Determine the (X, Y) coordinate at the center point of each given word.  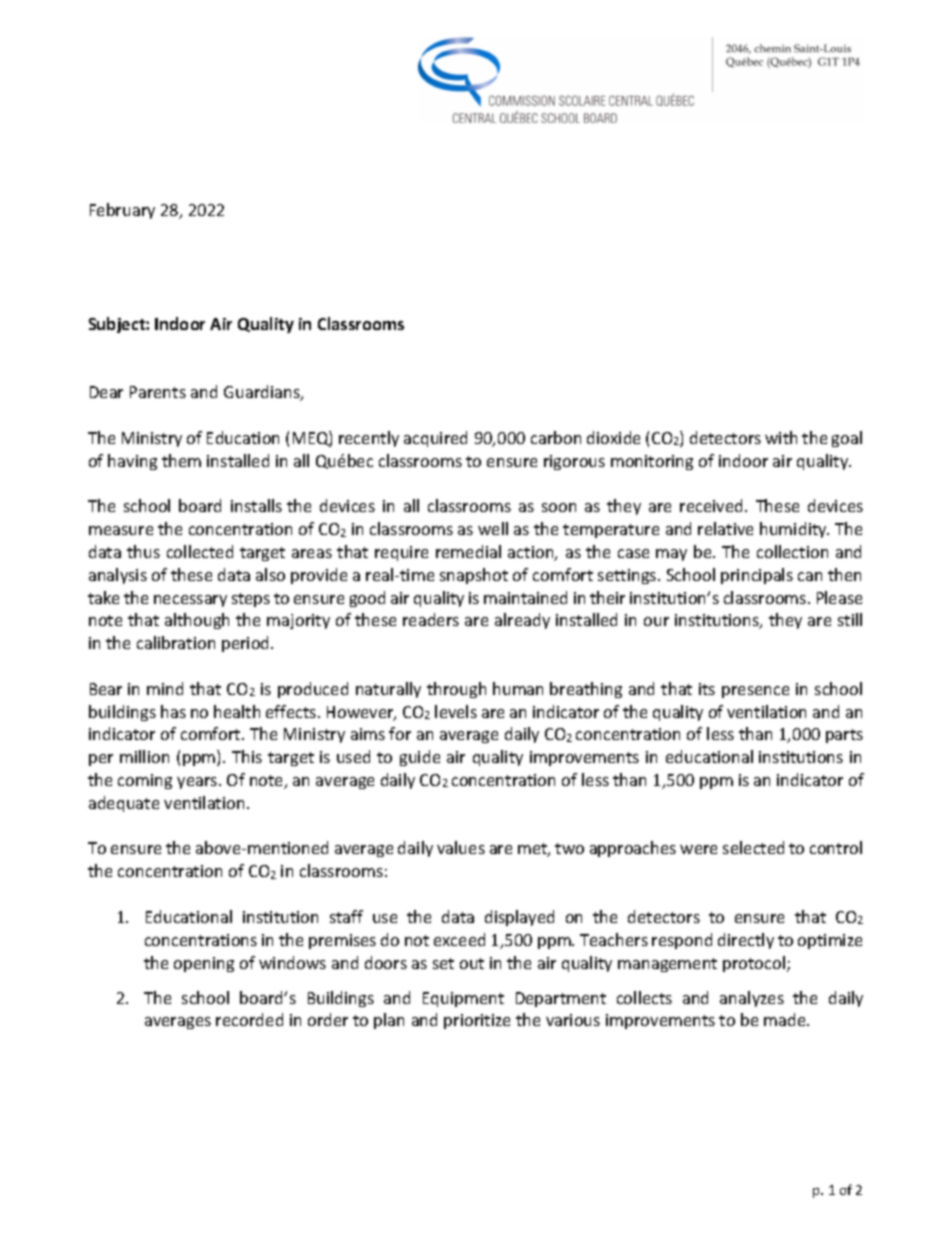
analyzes (752, 999)
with (781, 437)
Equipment (463, 999)
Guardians (263, 393)
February (122, 211)
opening (204, 964)
